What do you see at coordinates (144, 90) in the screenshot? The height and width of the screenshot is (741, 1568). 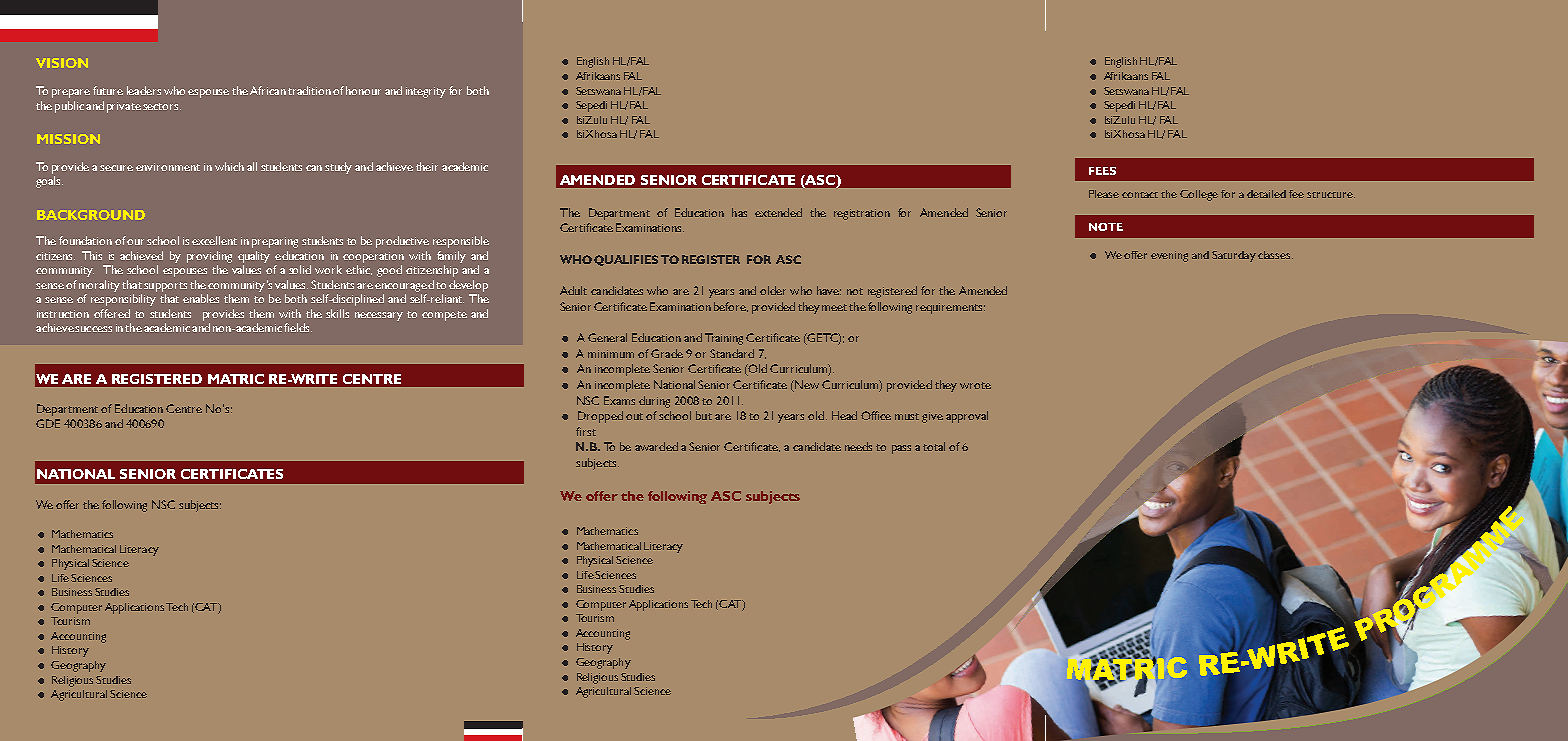 I see `leaders` at bounding box center [144, 90].
